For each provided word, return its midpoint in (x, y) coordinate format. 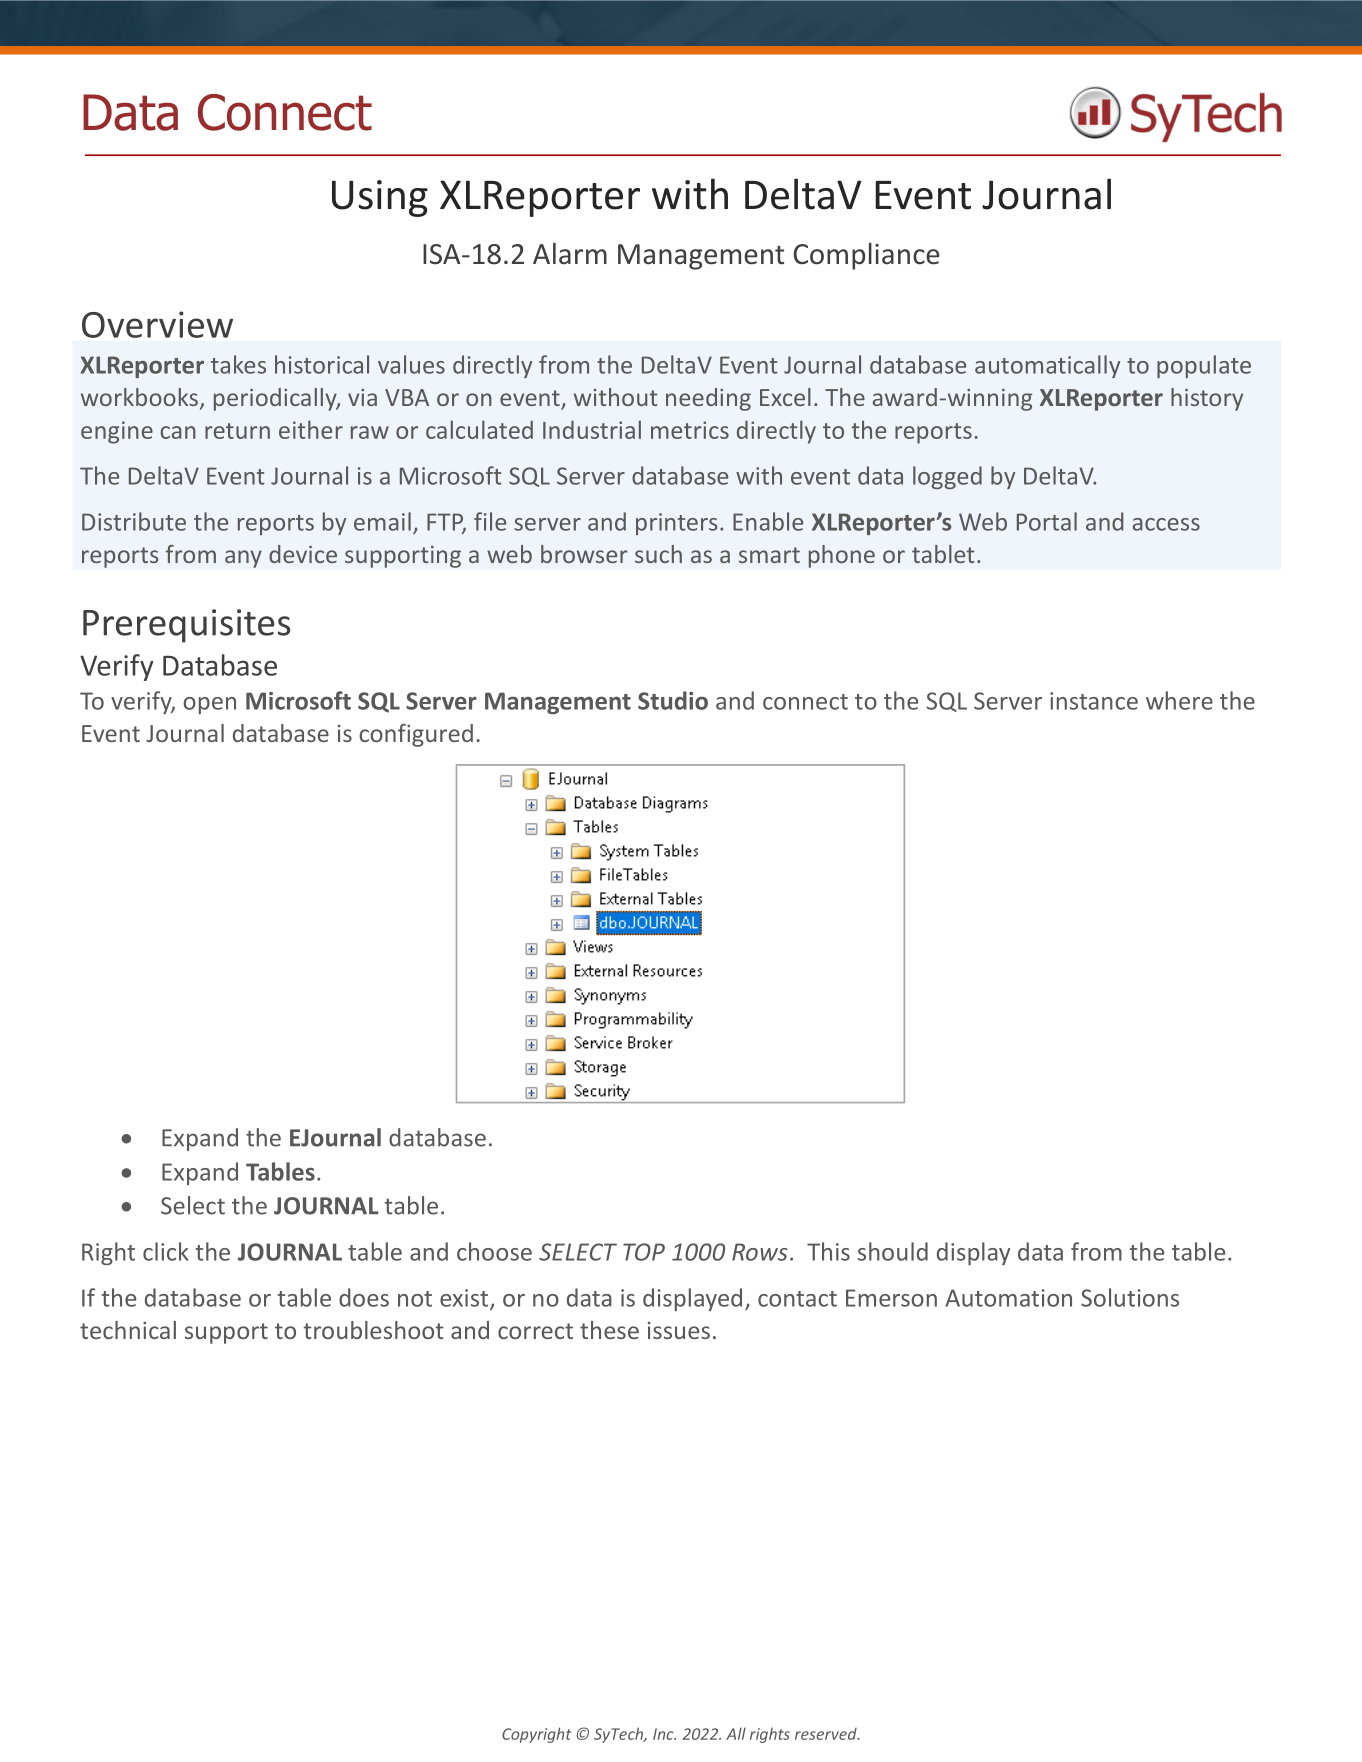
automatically (1047, 366)
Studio (673, 700)
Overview (157, 324)
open (209, 705)
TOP (644, 1252)
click (166, 1251)
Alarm (570, 254)
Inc (664, 1734)
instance (1094, 701)
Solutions (1130, 1297)
